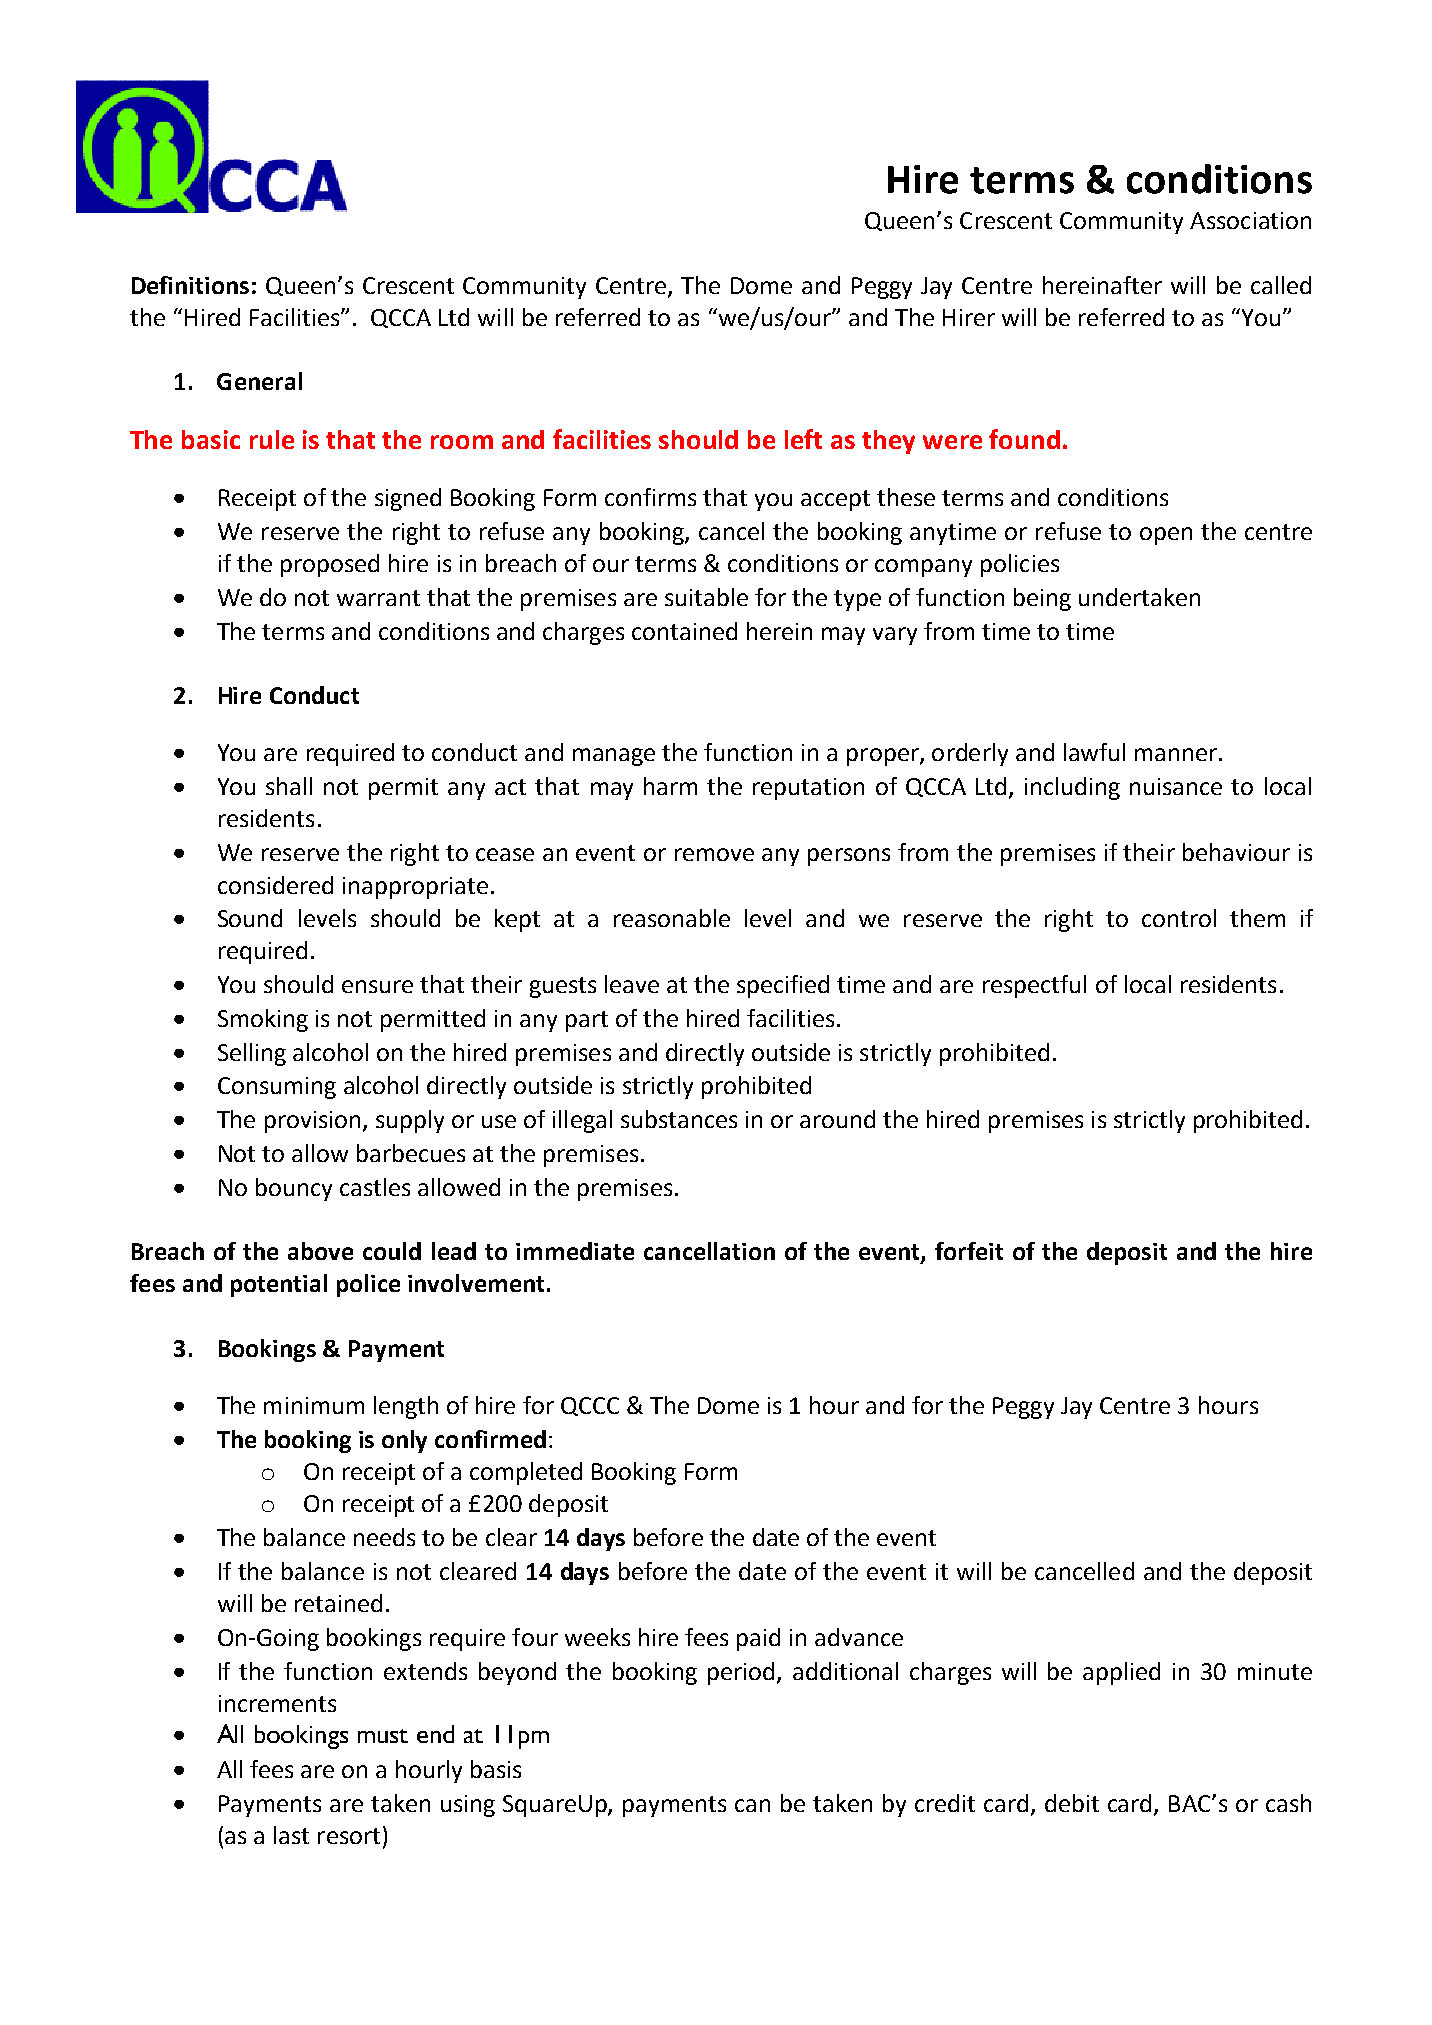  Describe the element at coordinates (969, 1251) in the screenshot. I see `forfeit` at that location.
